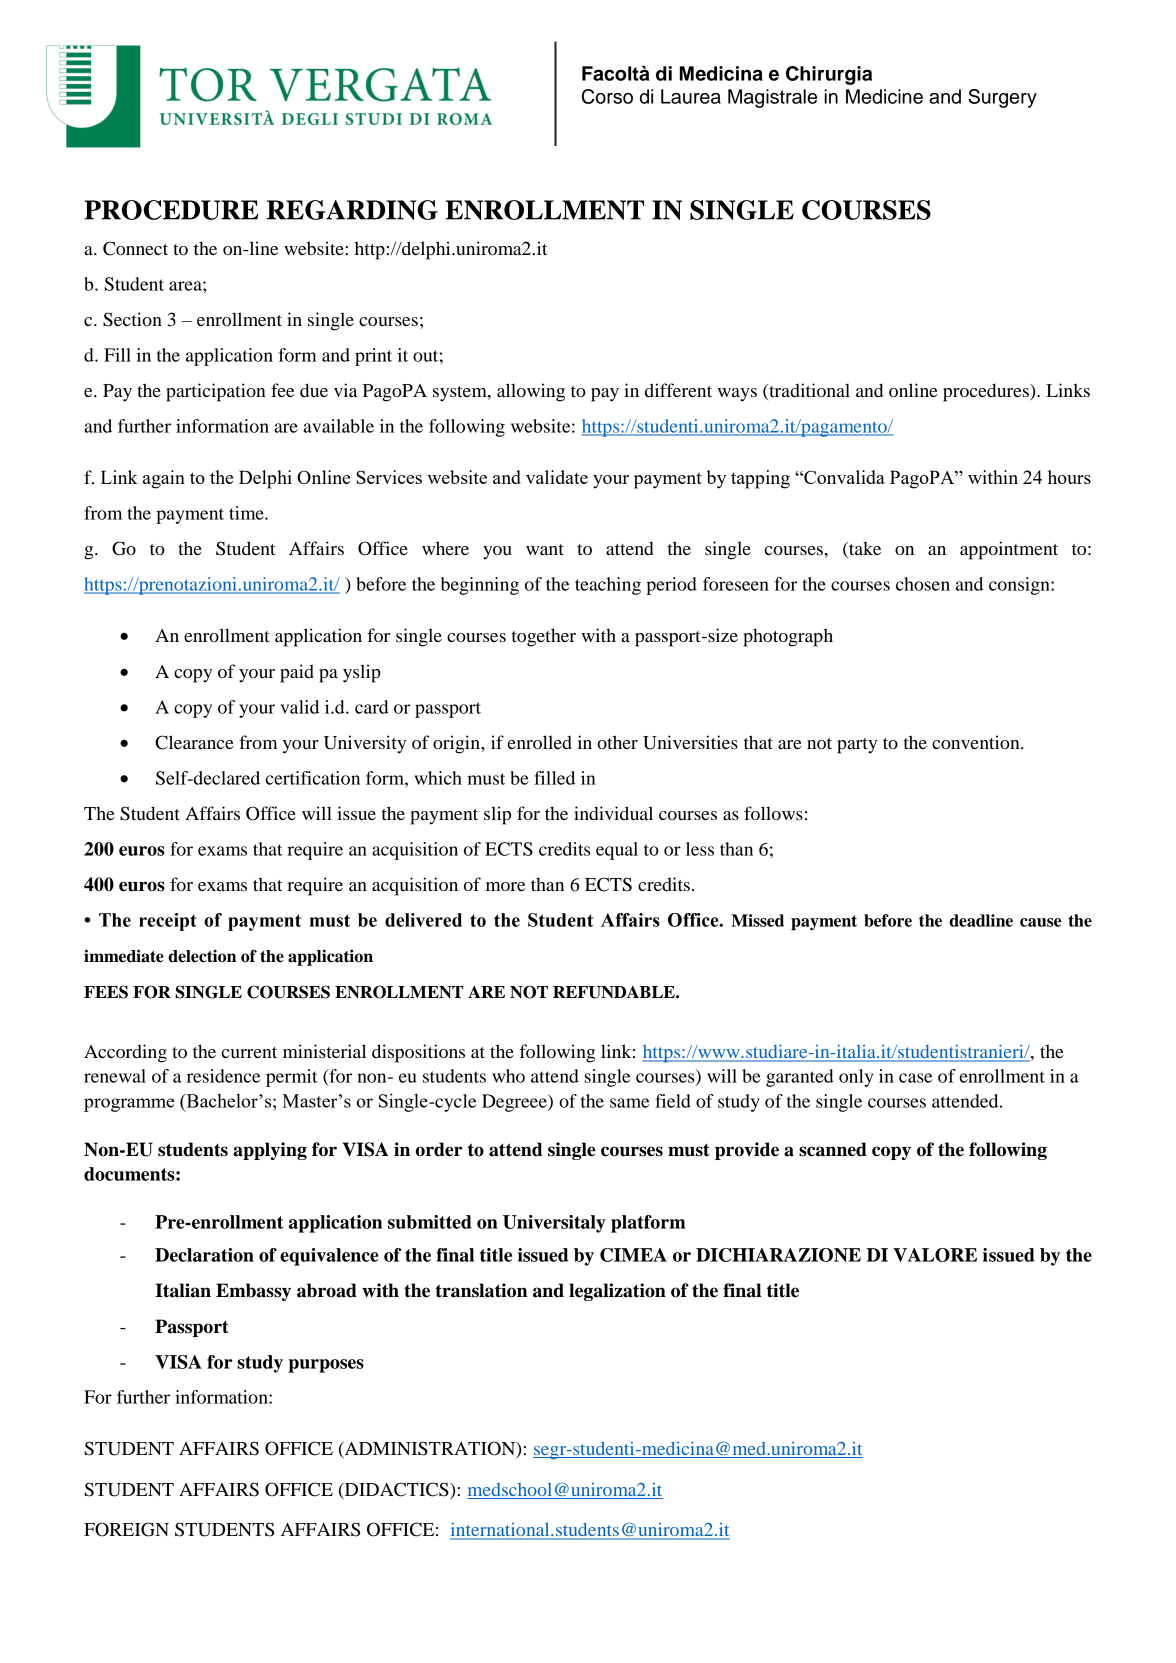 This screenshot has width=1176, height=1663. I want to click on legalization, so click(617, 1292).
